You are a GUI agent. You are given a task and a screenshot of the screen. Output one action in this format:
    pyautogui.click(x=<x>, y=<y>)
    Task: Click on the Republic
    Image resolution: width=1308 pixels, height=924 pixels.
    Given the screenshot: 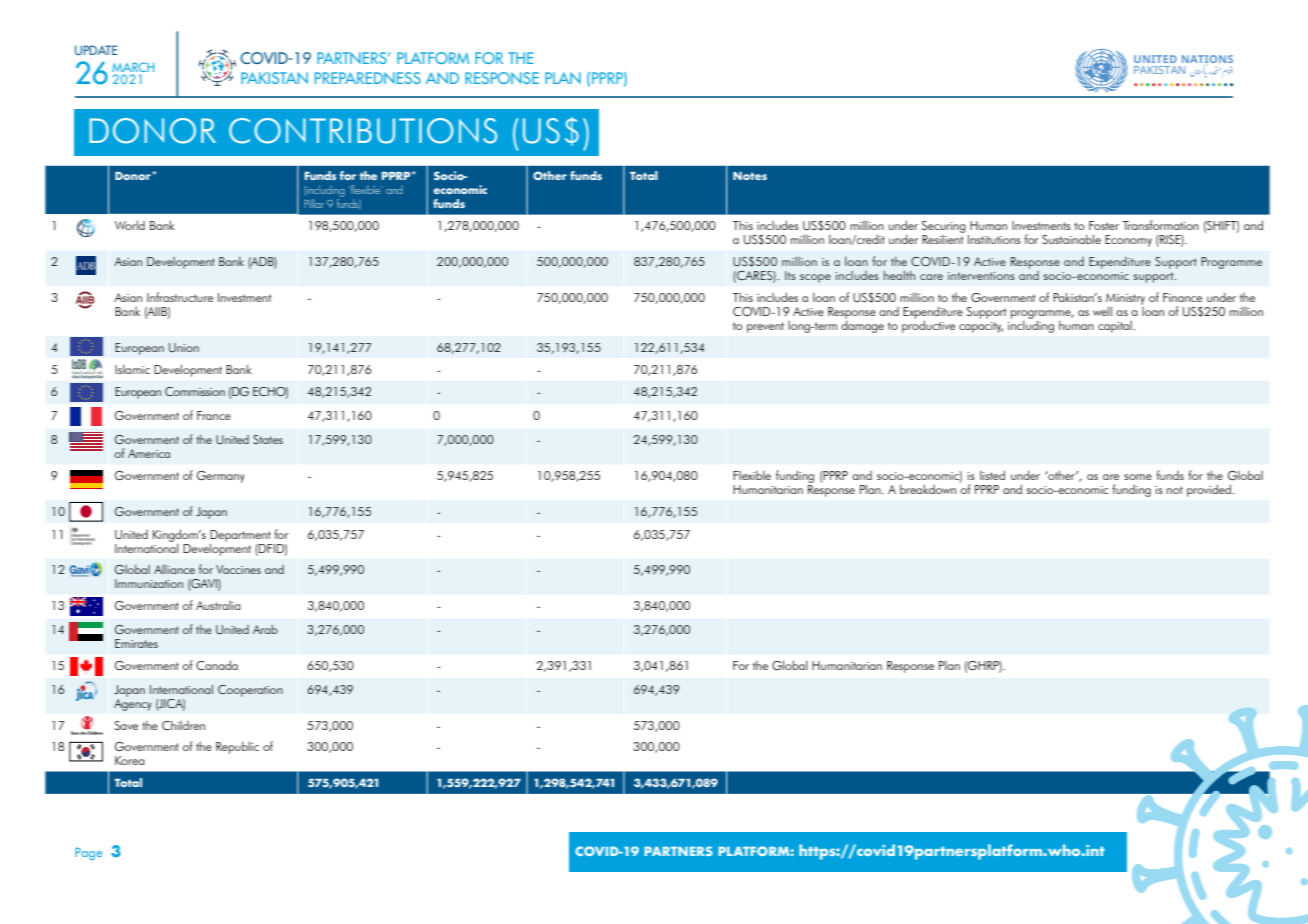 What is the action you would take?
    pyautogui.click(x=237, y=747)
